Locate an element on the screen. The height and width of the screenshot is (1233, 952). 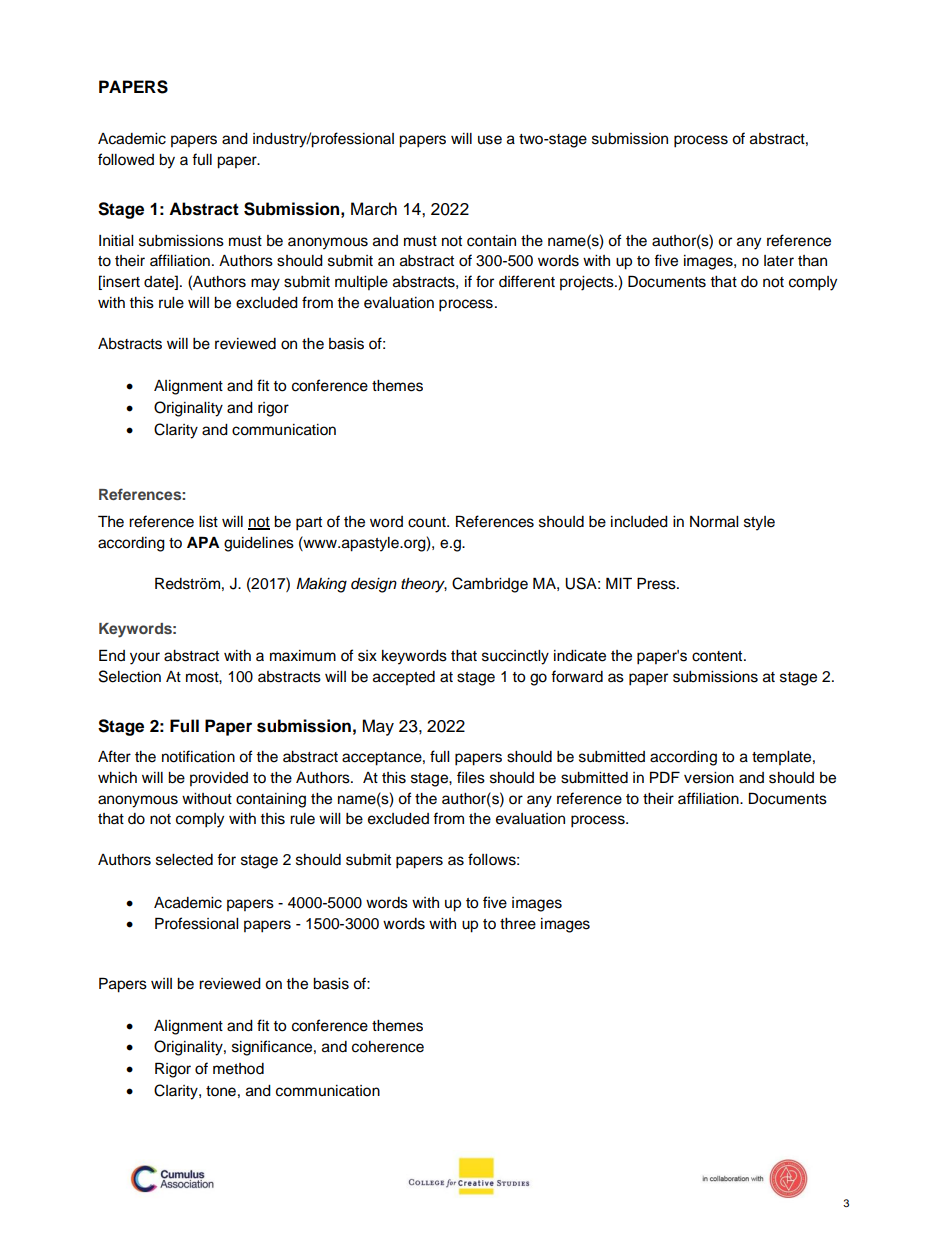
list is located at coordinates (208, 522).
